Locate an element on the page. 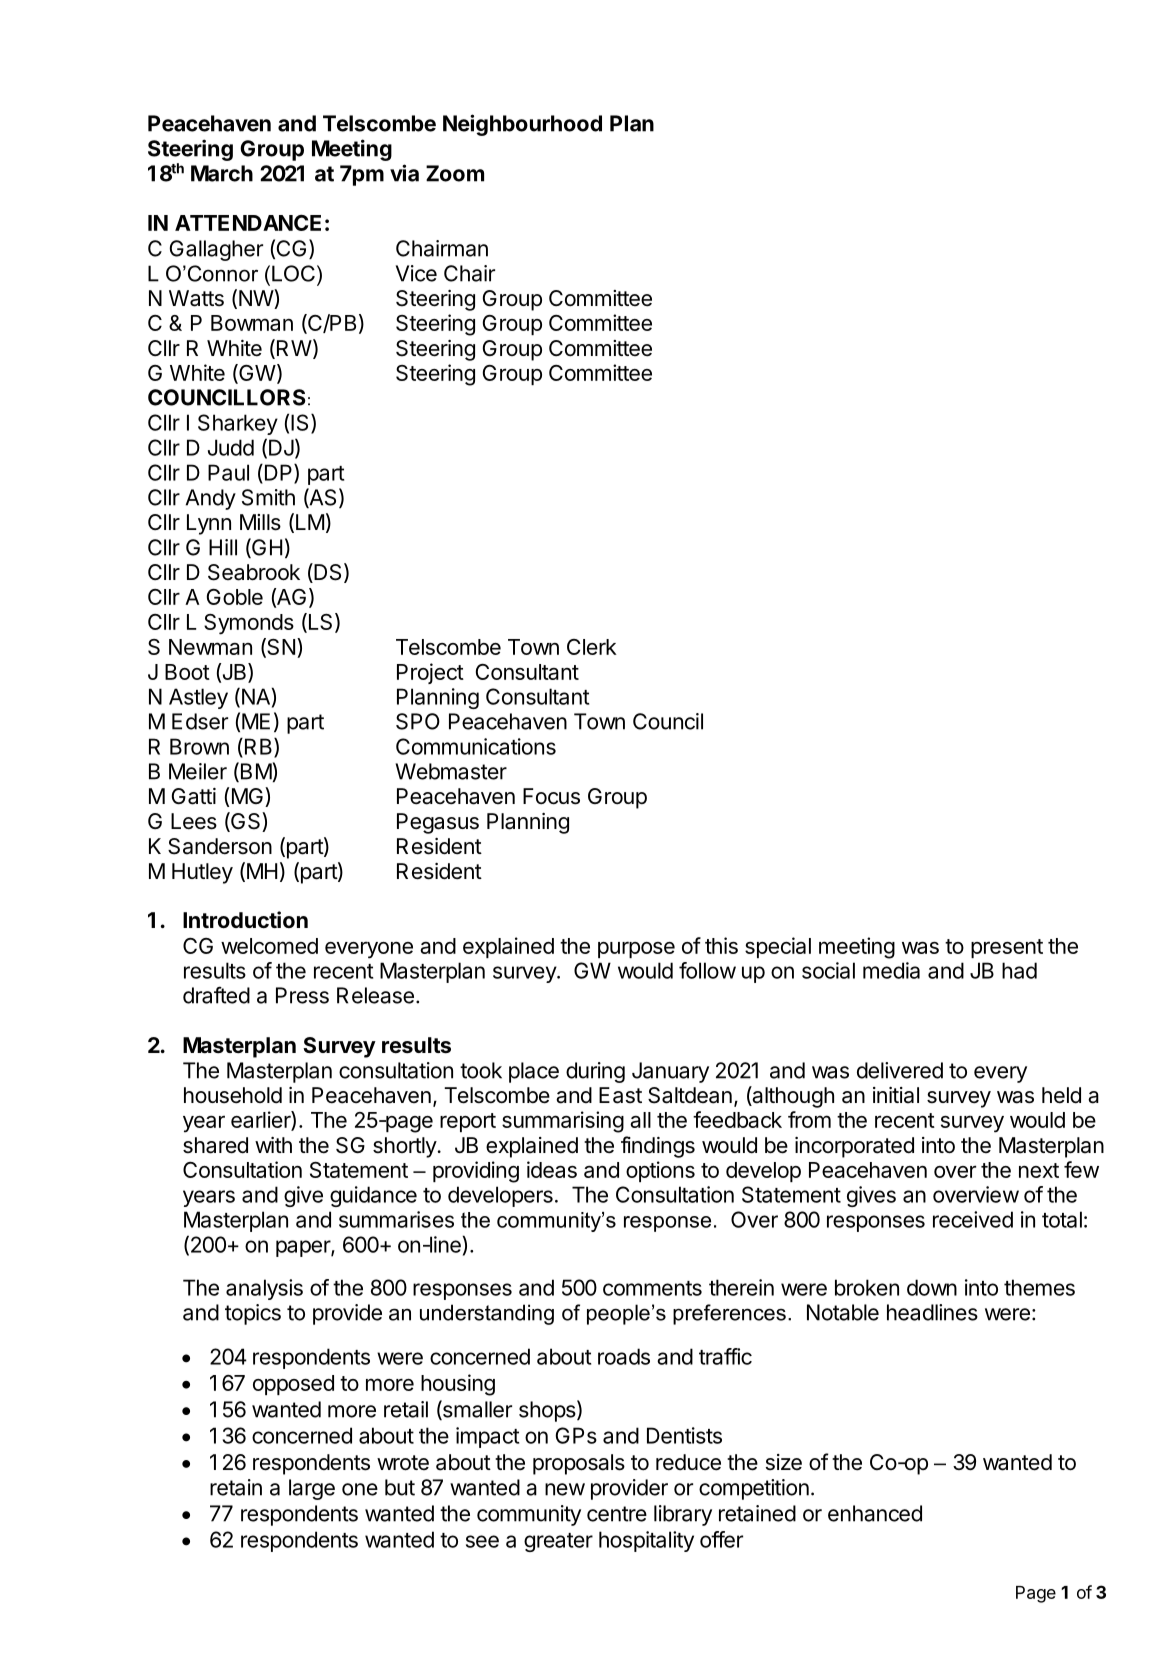 The image size is (1172, 1657). Symonds is located at coordinates (249, 624).
